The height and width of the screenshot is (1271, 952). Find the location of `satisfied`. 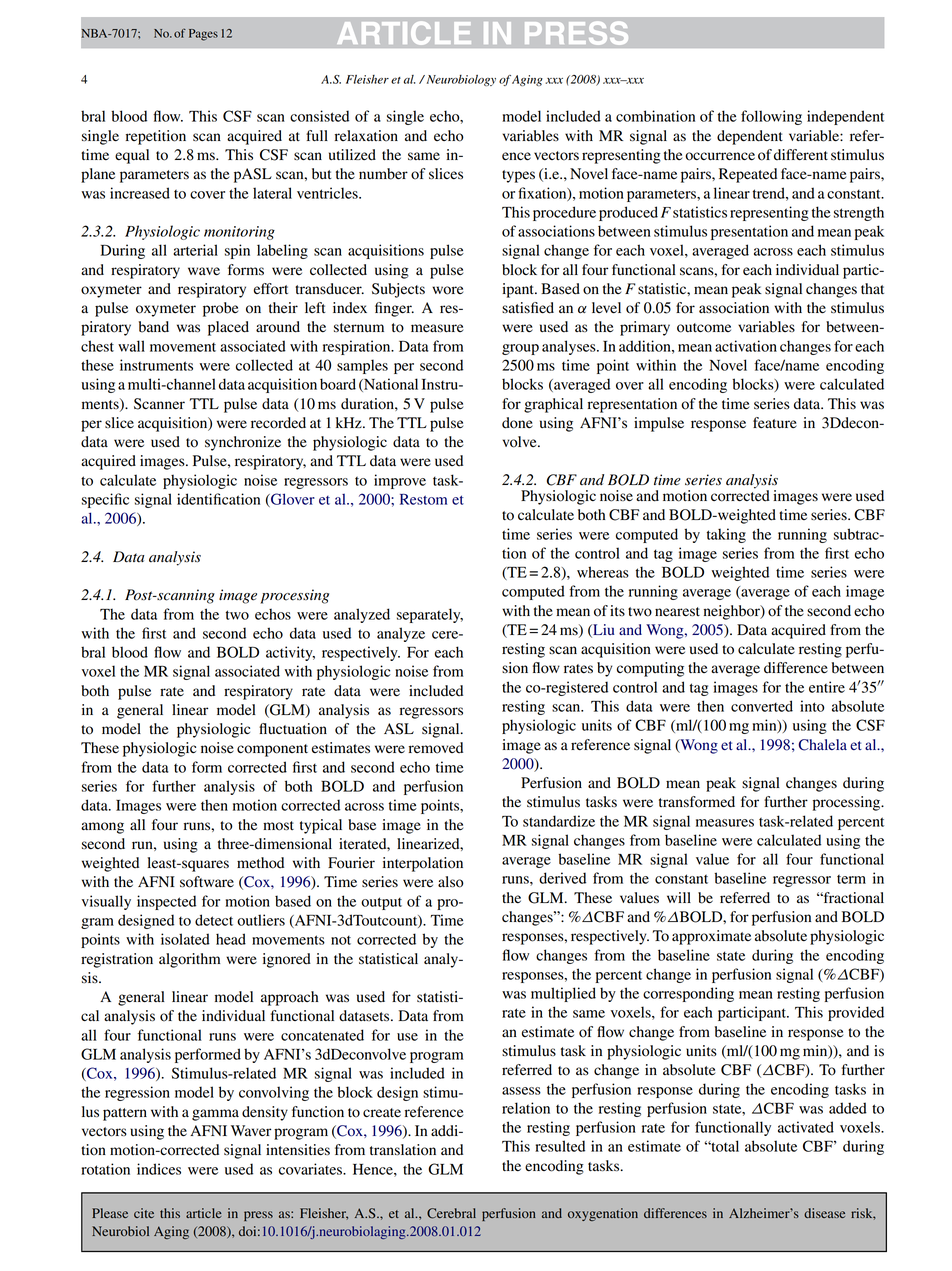

satisfied is located at coordinates (528, 308).
